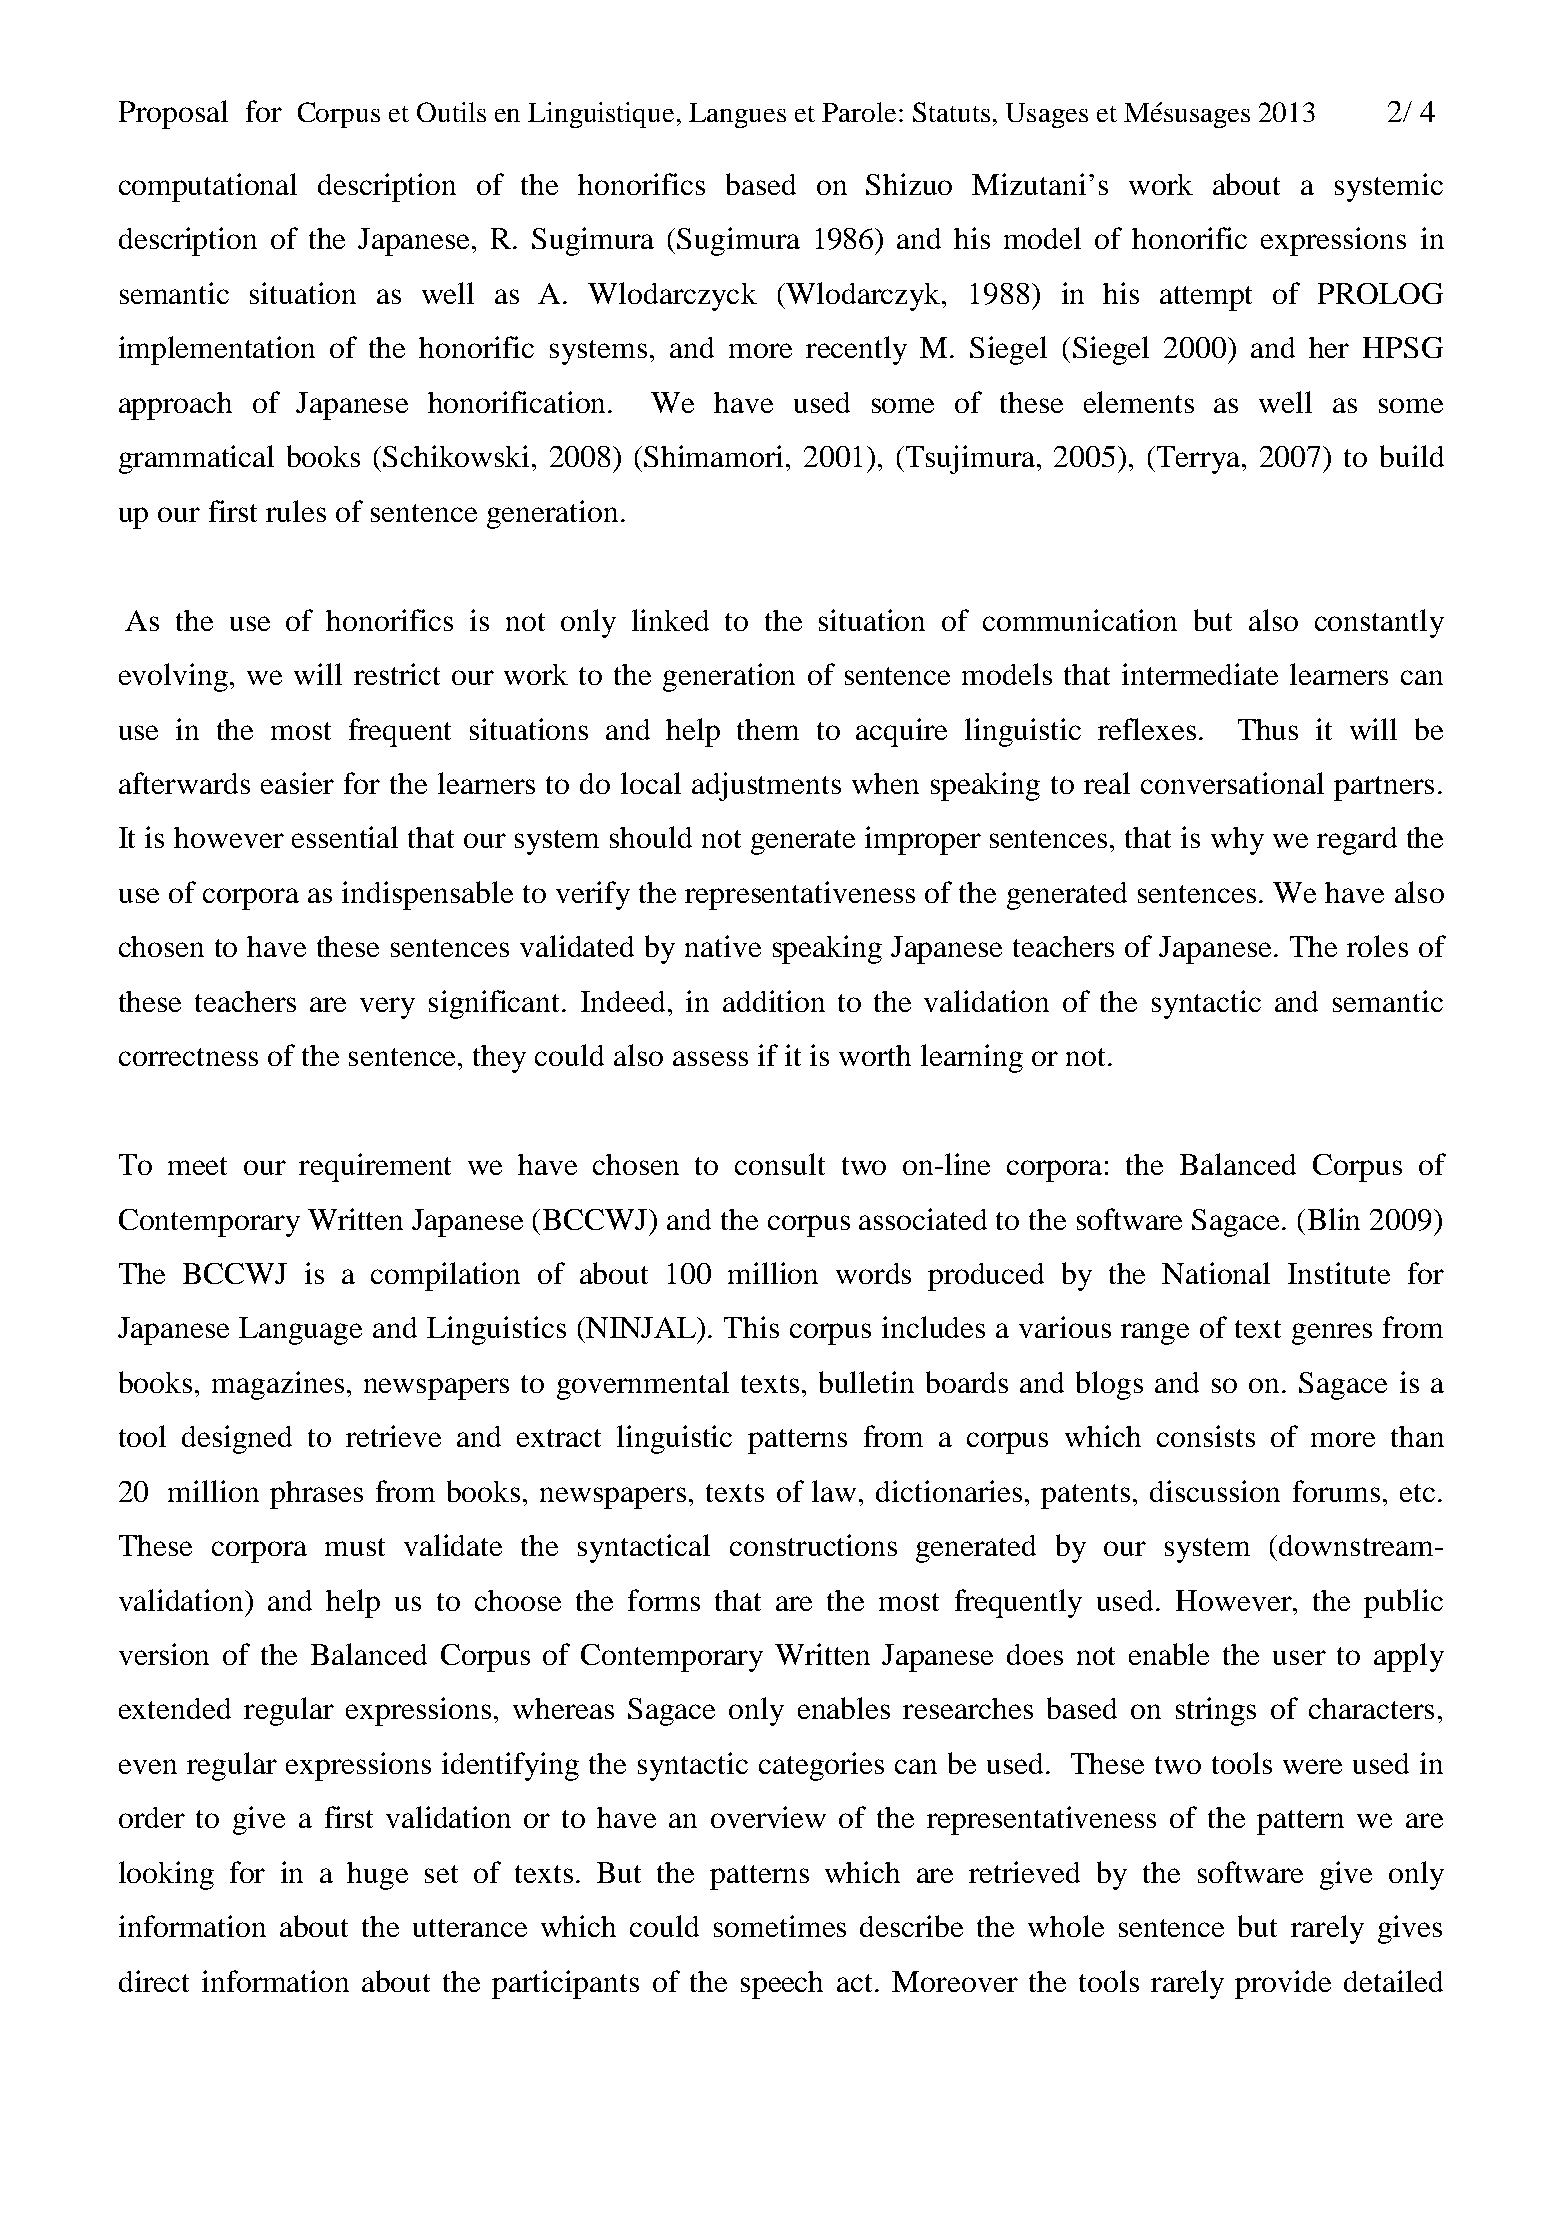 The width and height of the screenshot is (1565, 2215). I want to click on computational, so click(208, 187).
